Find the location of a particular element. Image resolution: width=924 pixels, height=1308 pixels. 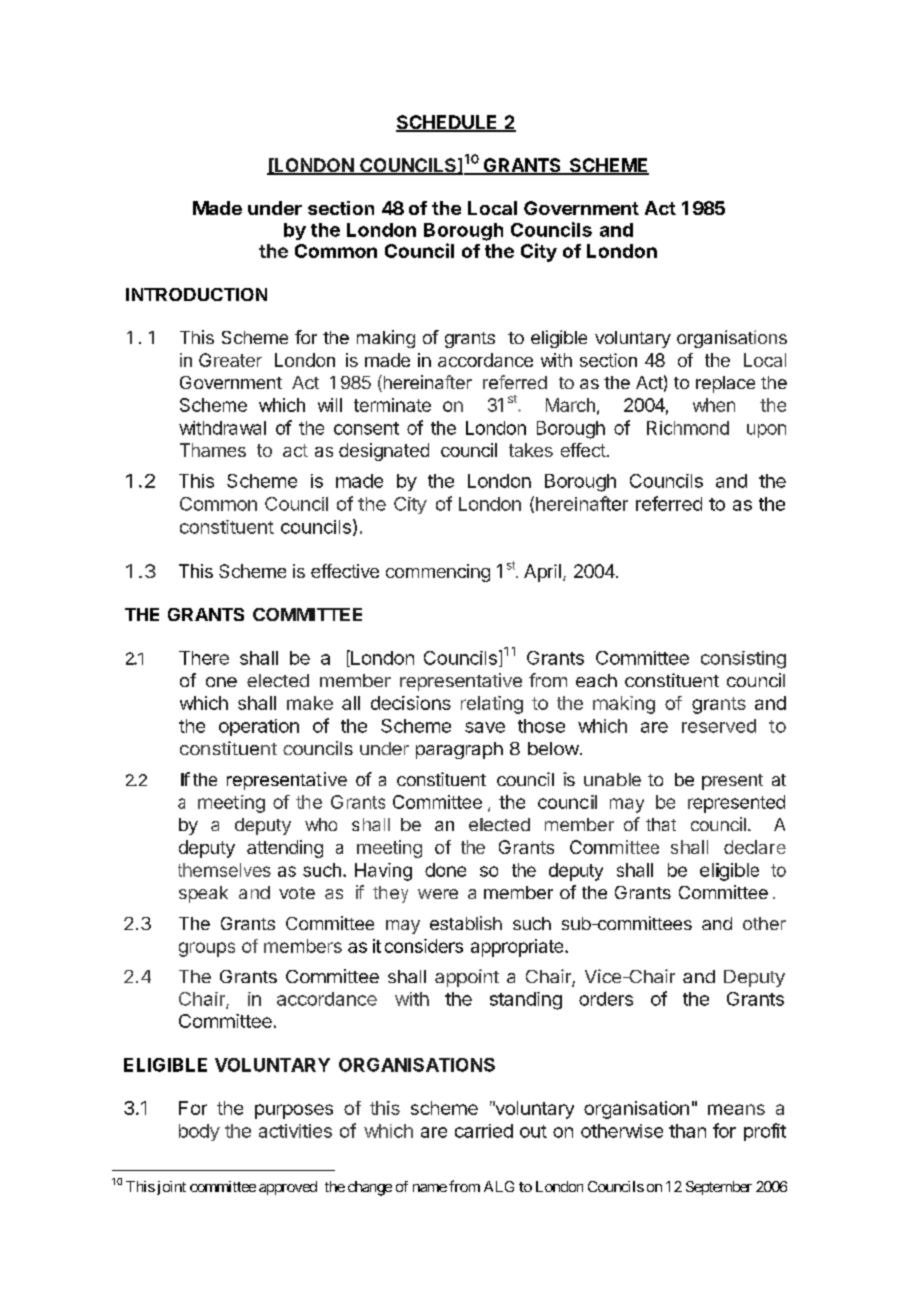

replace is located at coordinates (725, 384).
